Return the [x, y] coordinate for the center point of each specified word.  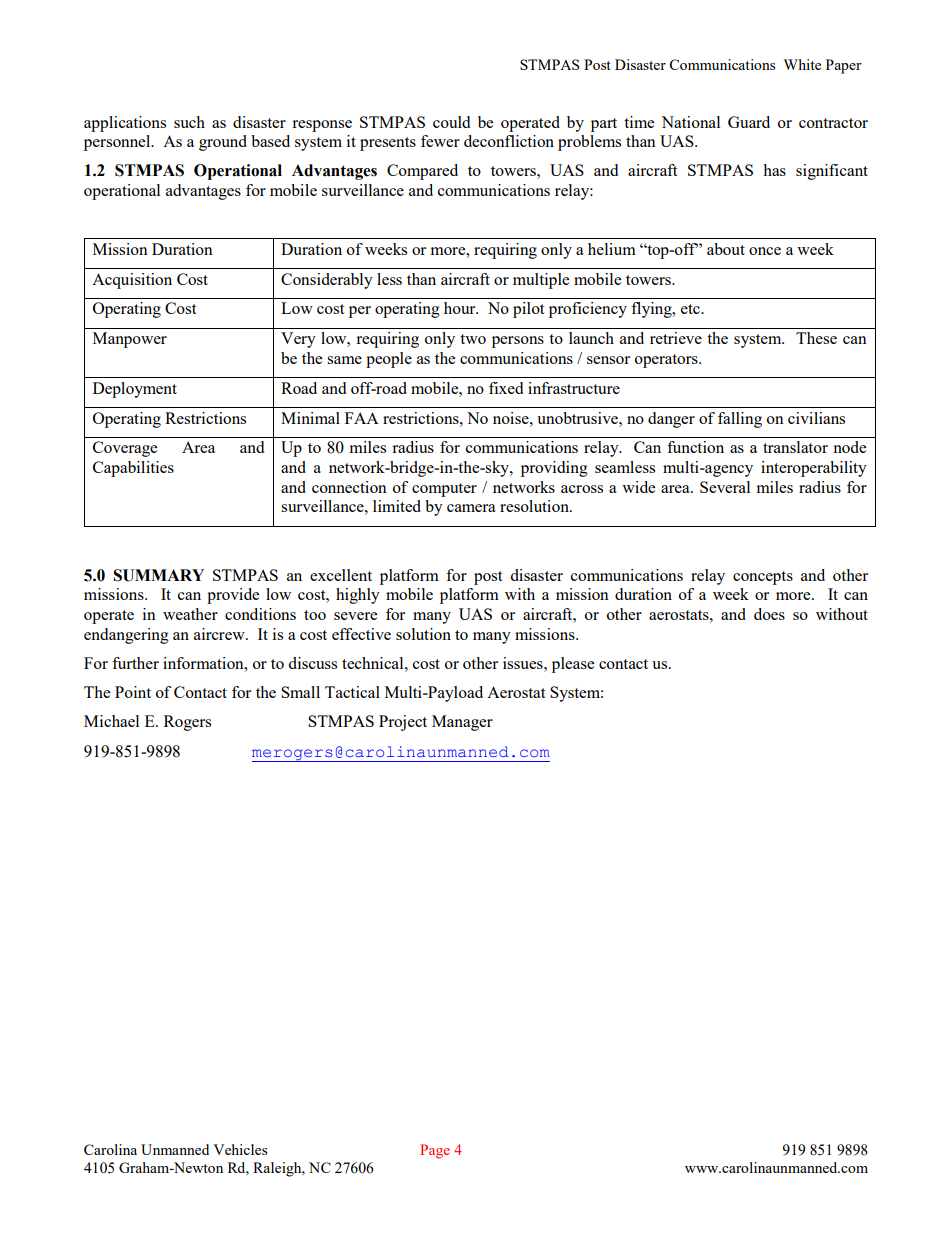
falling [740, 420]
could [451, 122]
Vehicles [240, 1149]
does [769, 614]
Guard [749, 122]
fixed [506, 388]
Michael [111, 721]
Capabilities [133, 469]
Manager [462, 723]
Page [435, 1151]
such [189, 122]
